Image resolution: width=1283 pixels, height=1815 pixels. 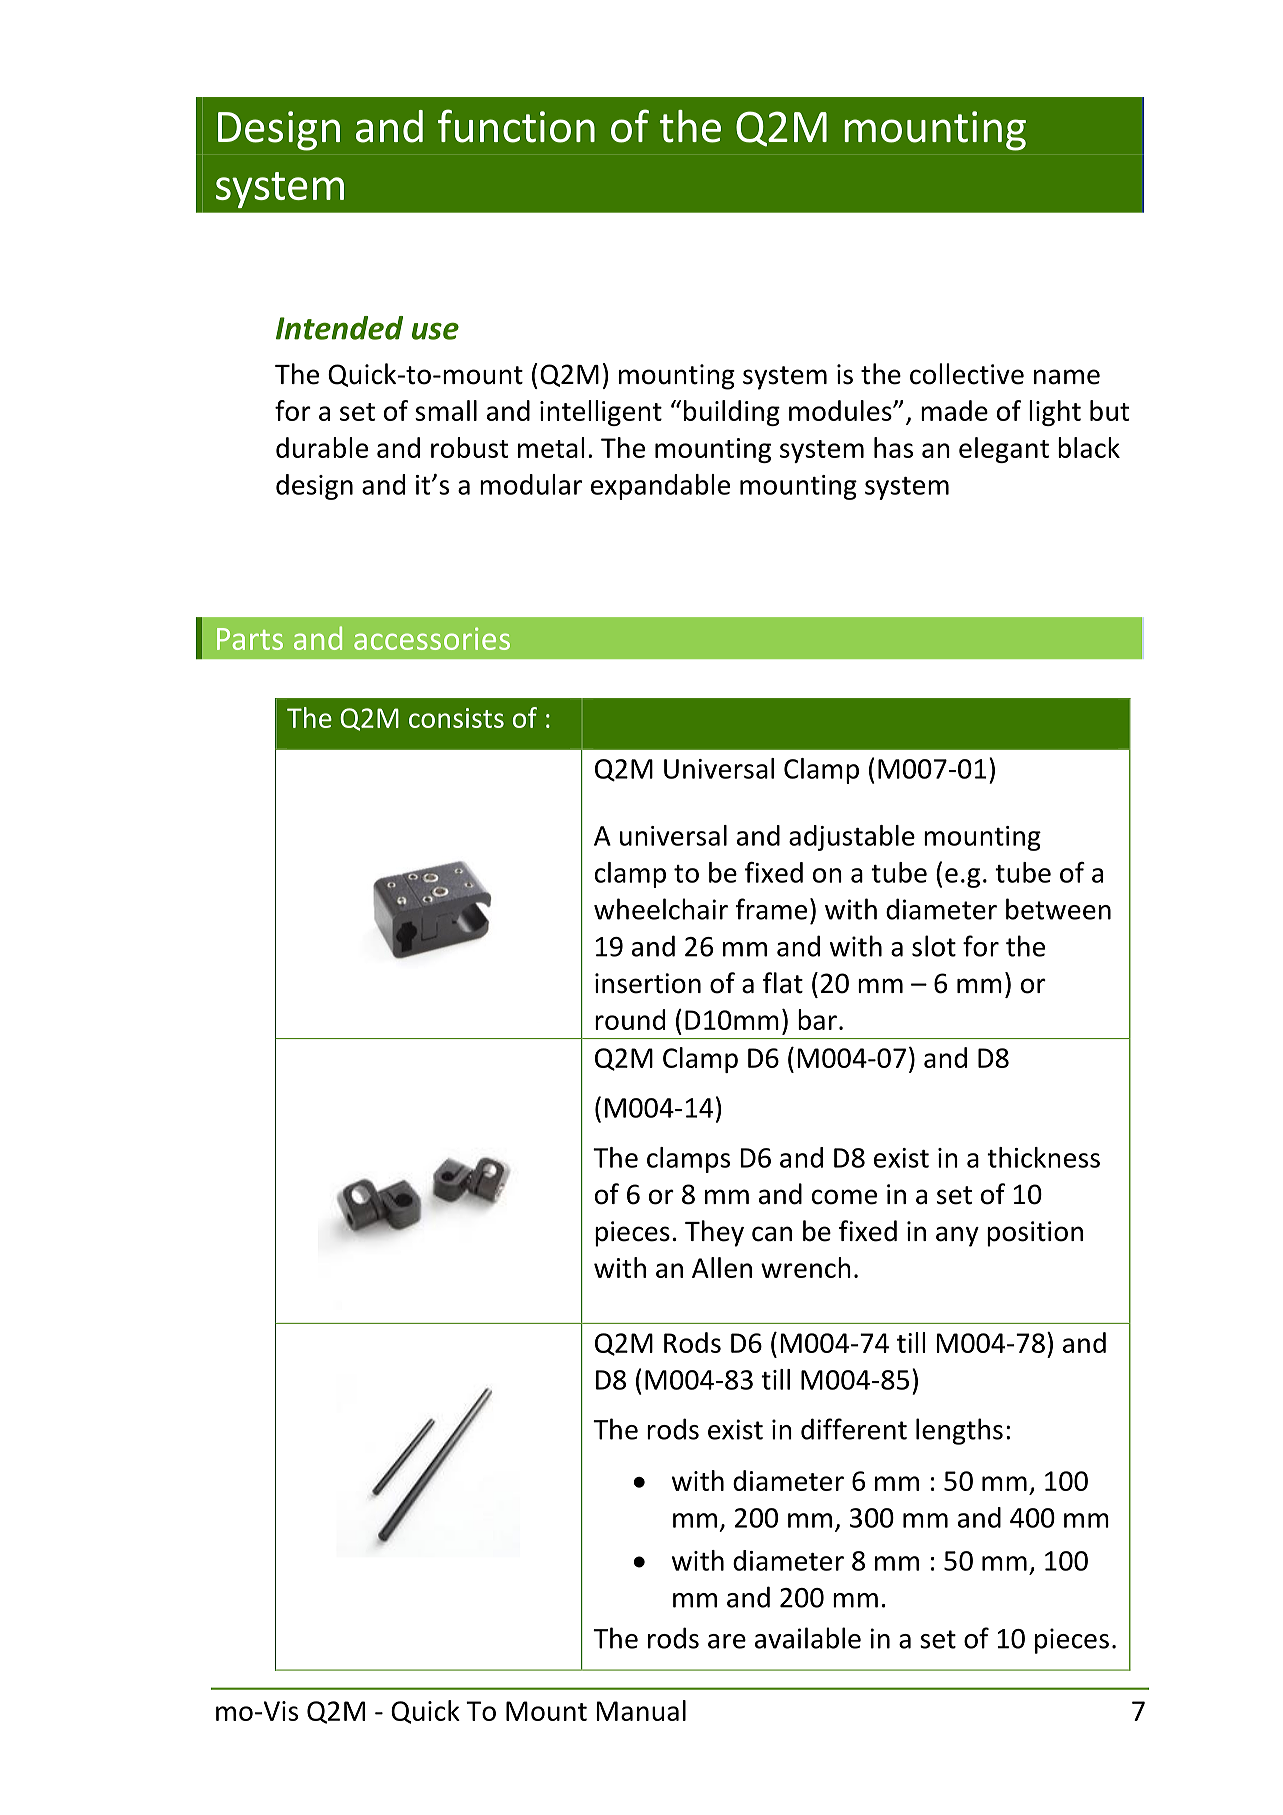 What do you see at coordinates (516, 126) in the page?
I see `function` at bounding box center [516, 126].
